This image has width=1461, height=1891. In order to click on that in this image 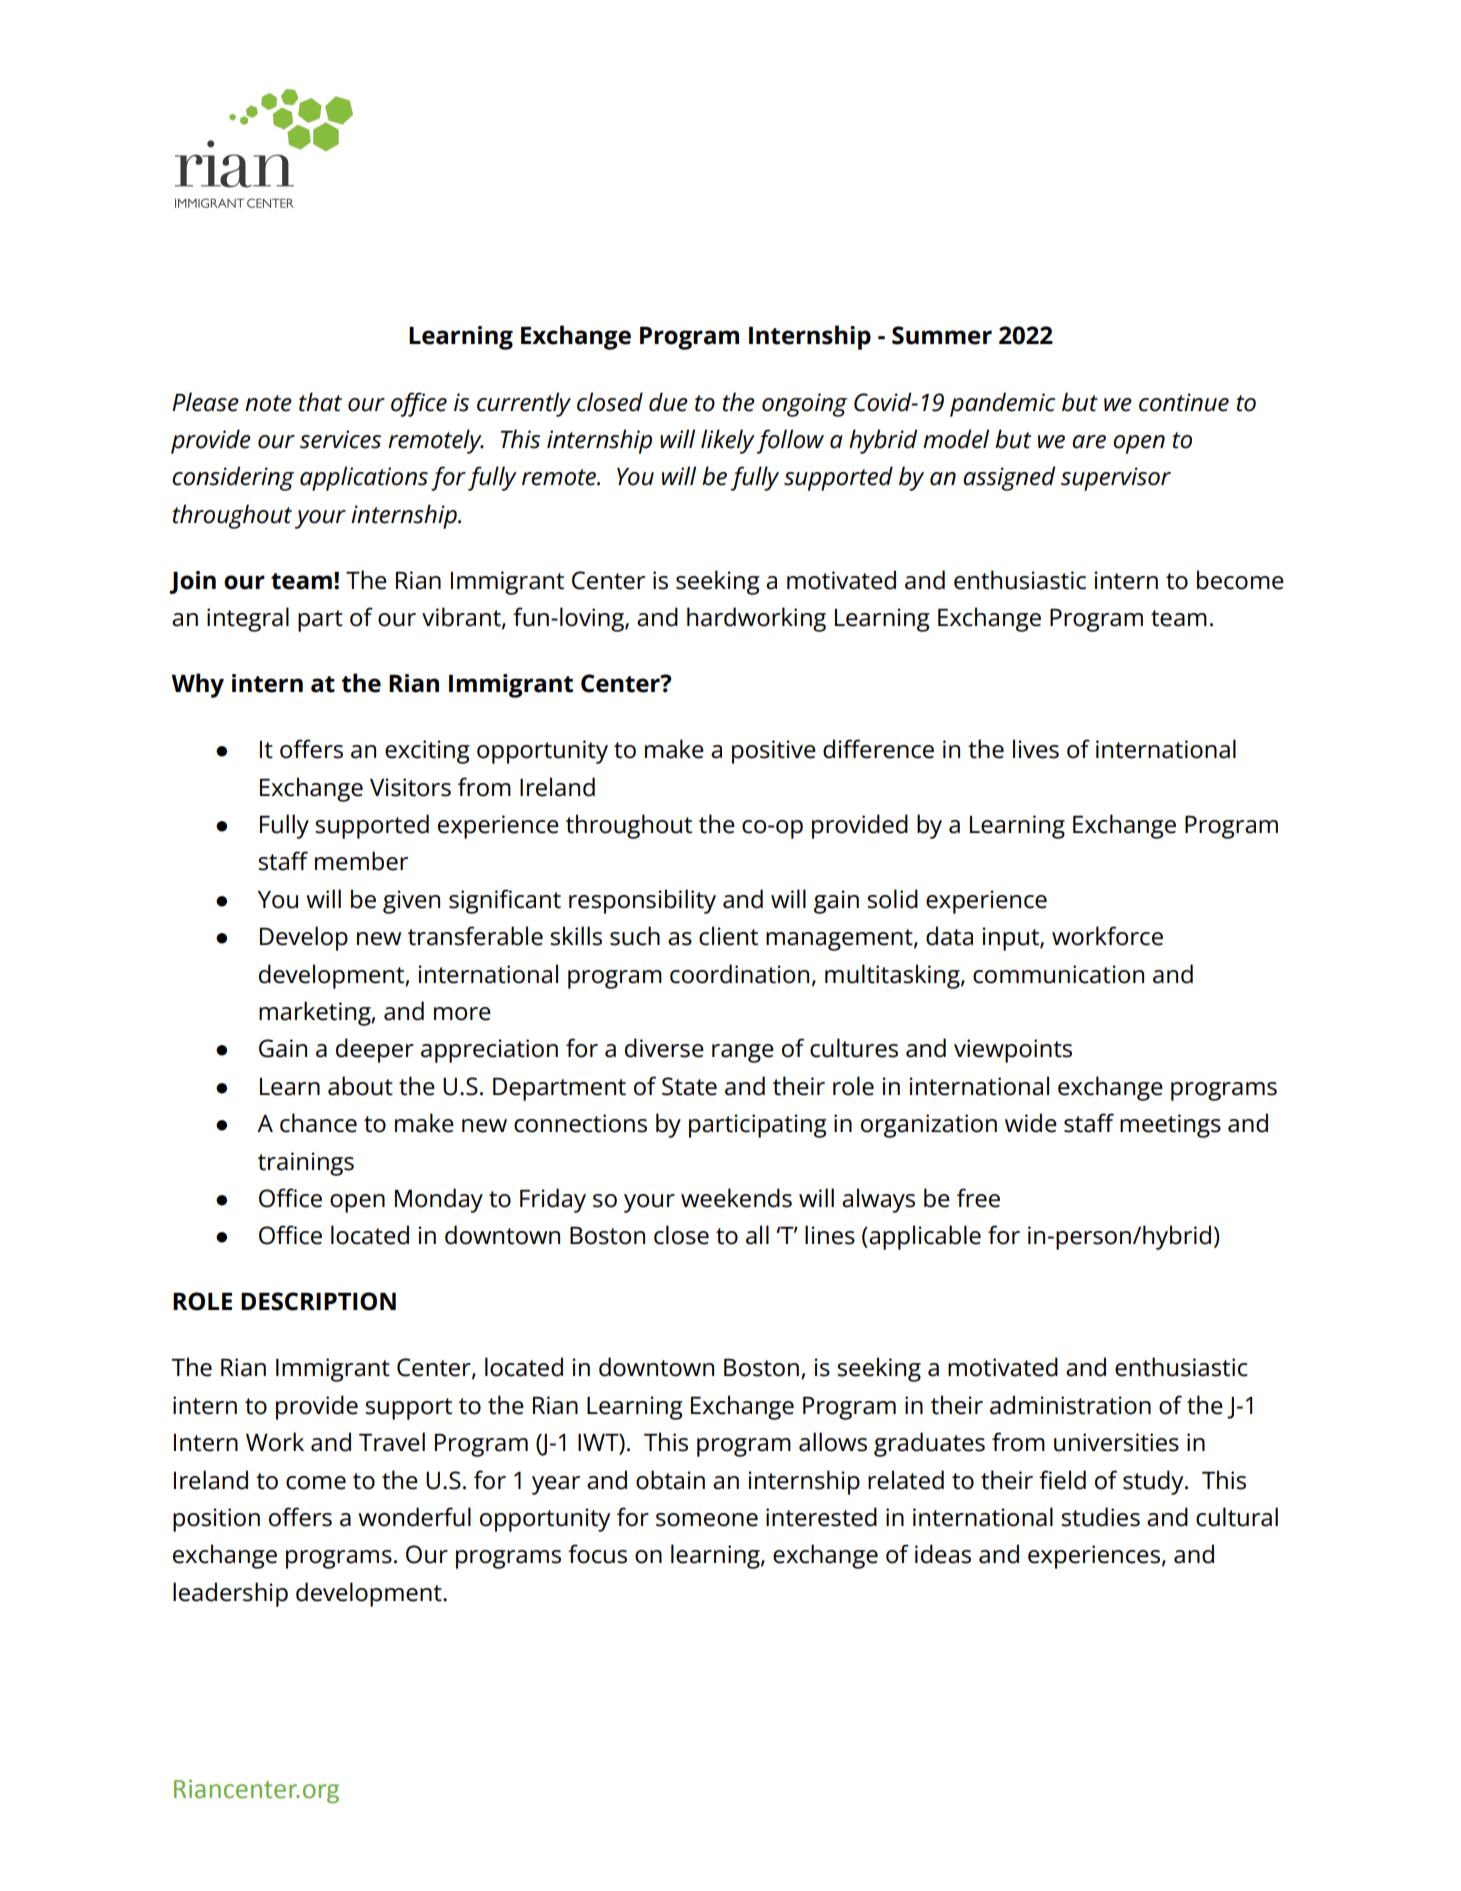, I will do `click(320, 402)`.
